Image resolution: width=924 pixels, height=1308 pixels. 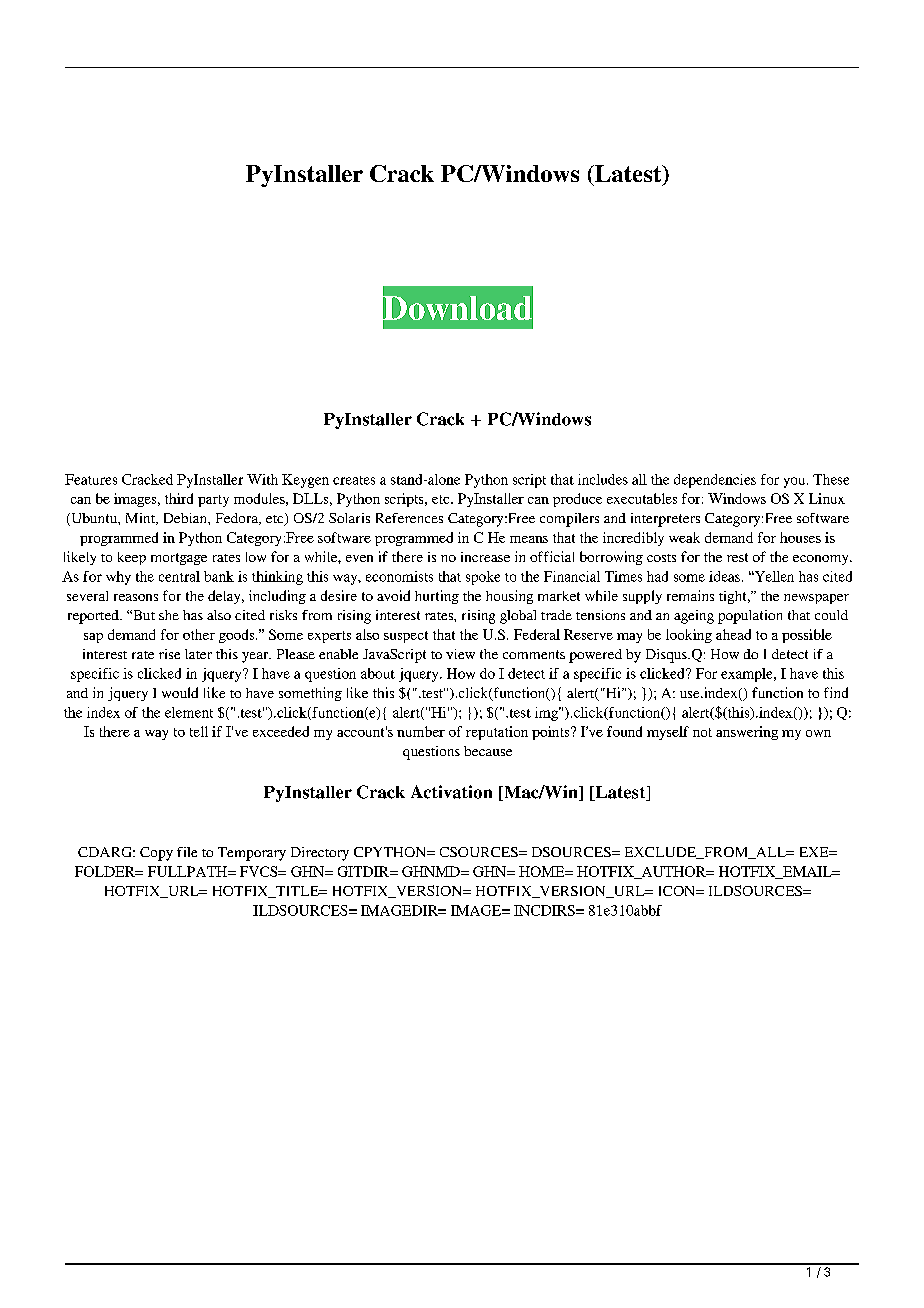 I want to click on Copy, so click(x=156, y=854).
